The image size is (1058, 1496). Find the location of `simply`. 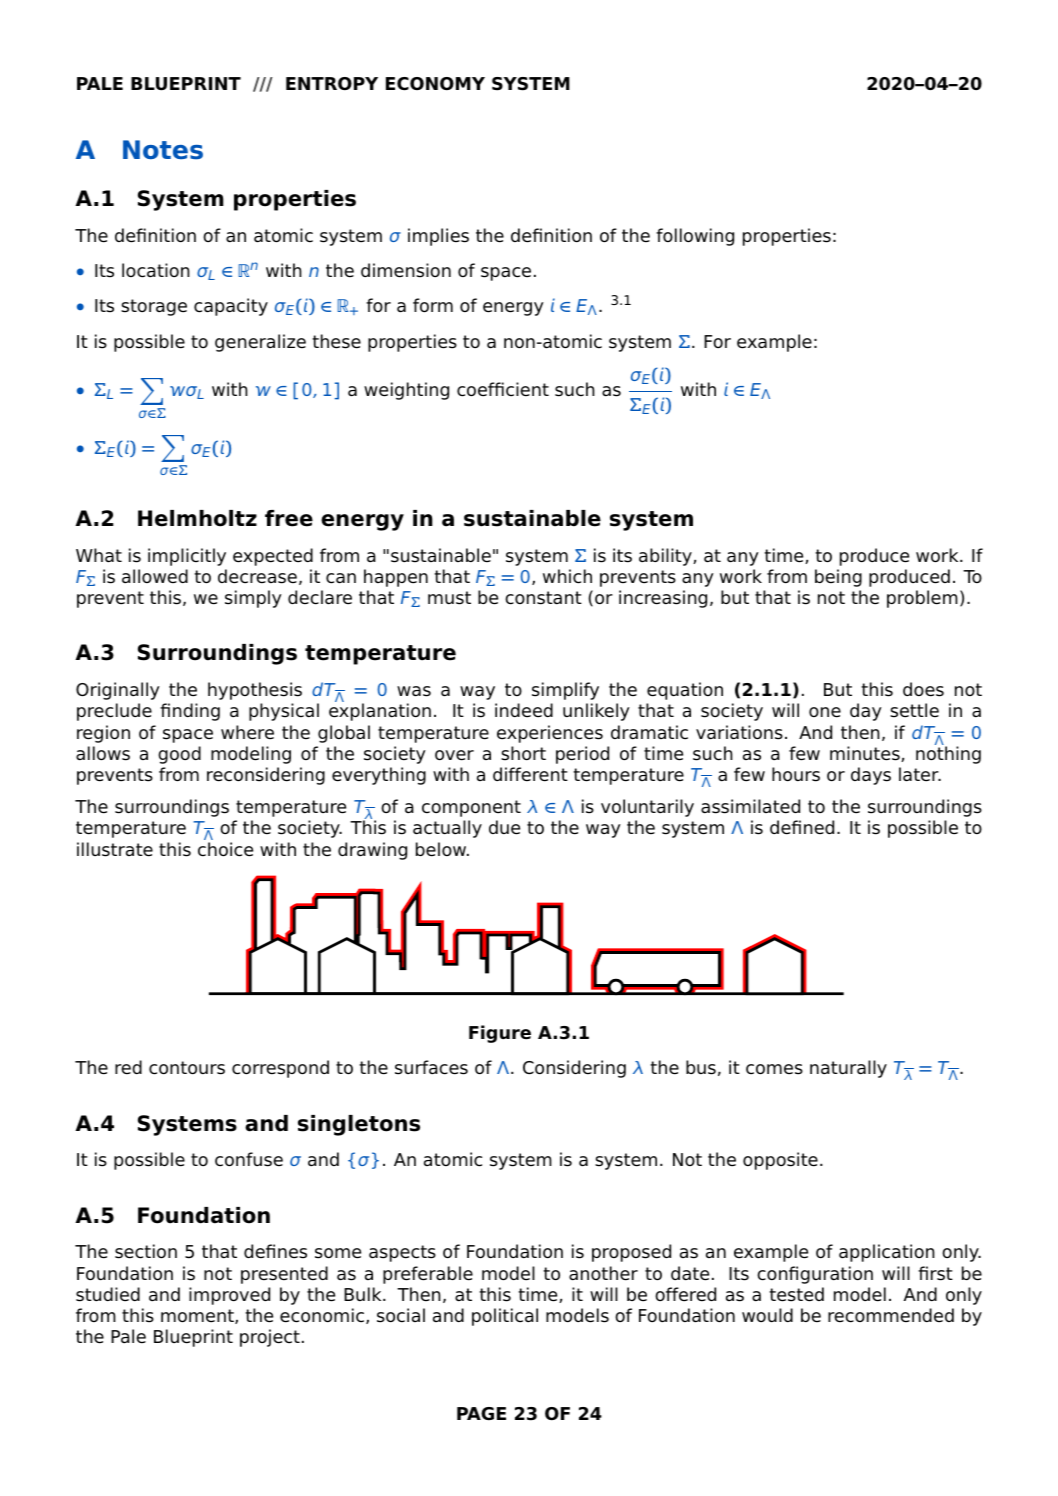

simply is located at coordinates (253, 599).
